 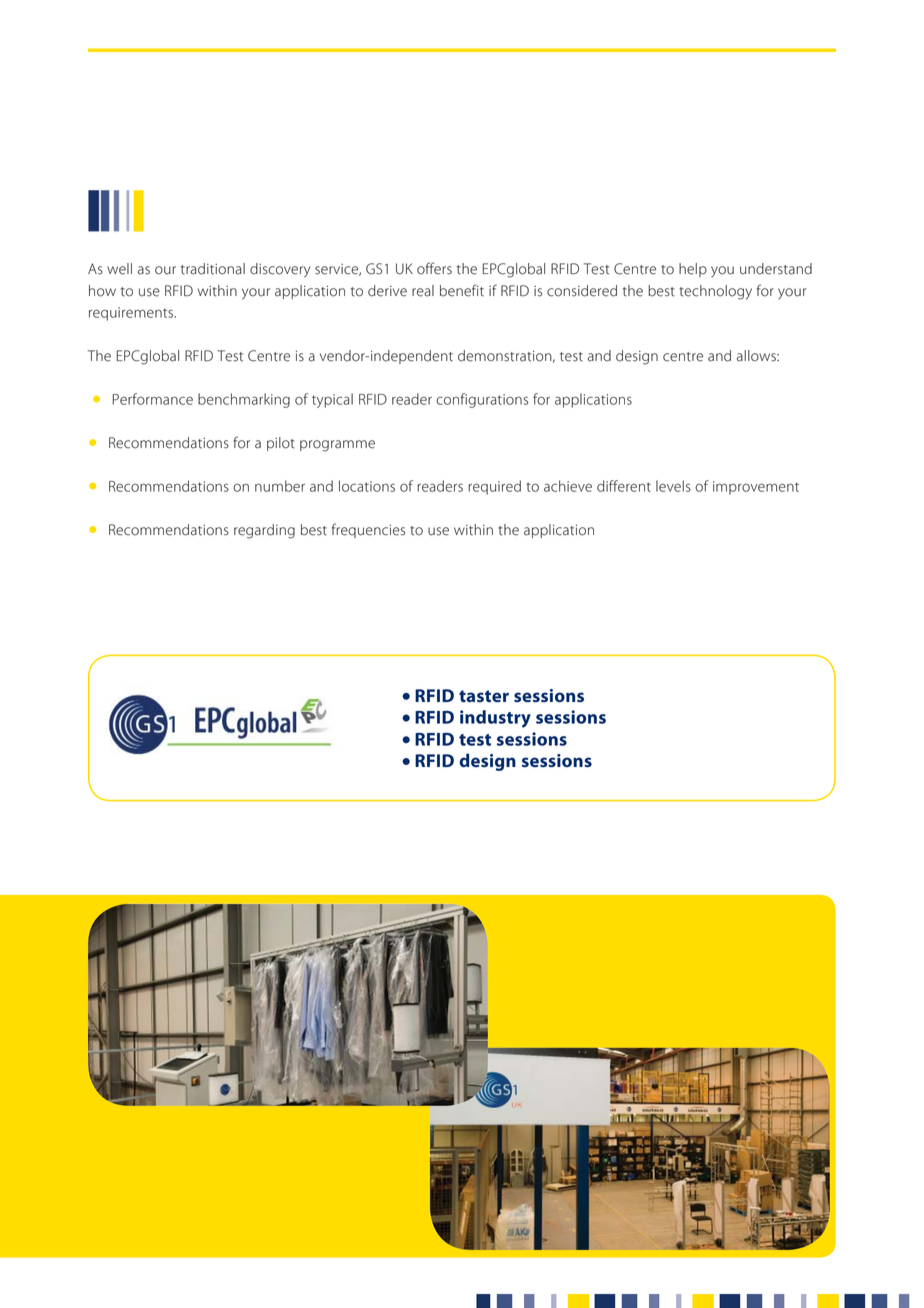 What do you see at coordinates (423, 291) in the screenshot?
I see `real` at bounding box center [423, 291].
